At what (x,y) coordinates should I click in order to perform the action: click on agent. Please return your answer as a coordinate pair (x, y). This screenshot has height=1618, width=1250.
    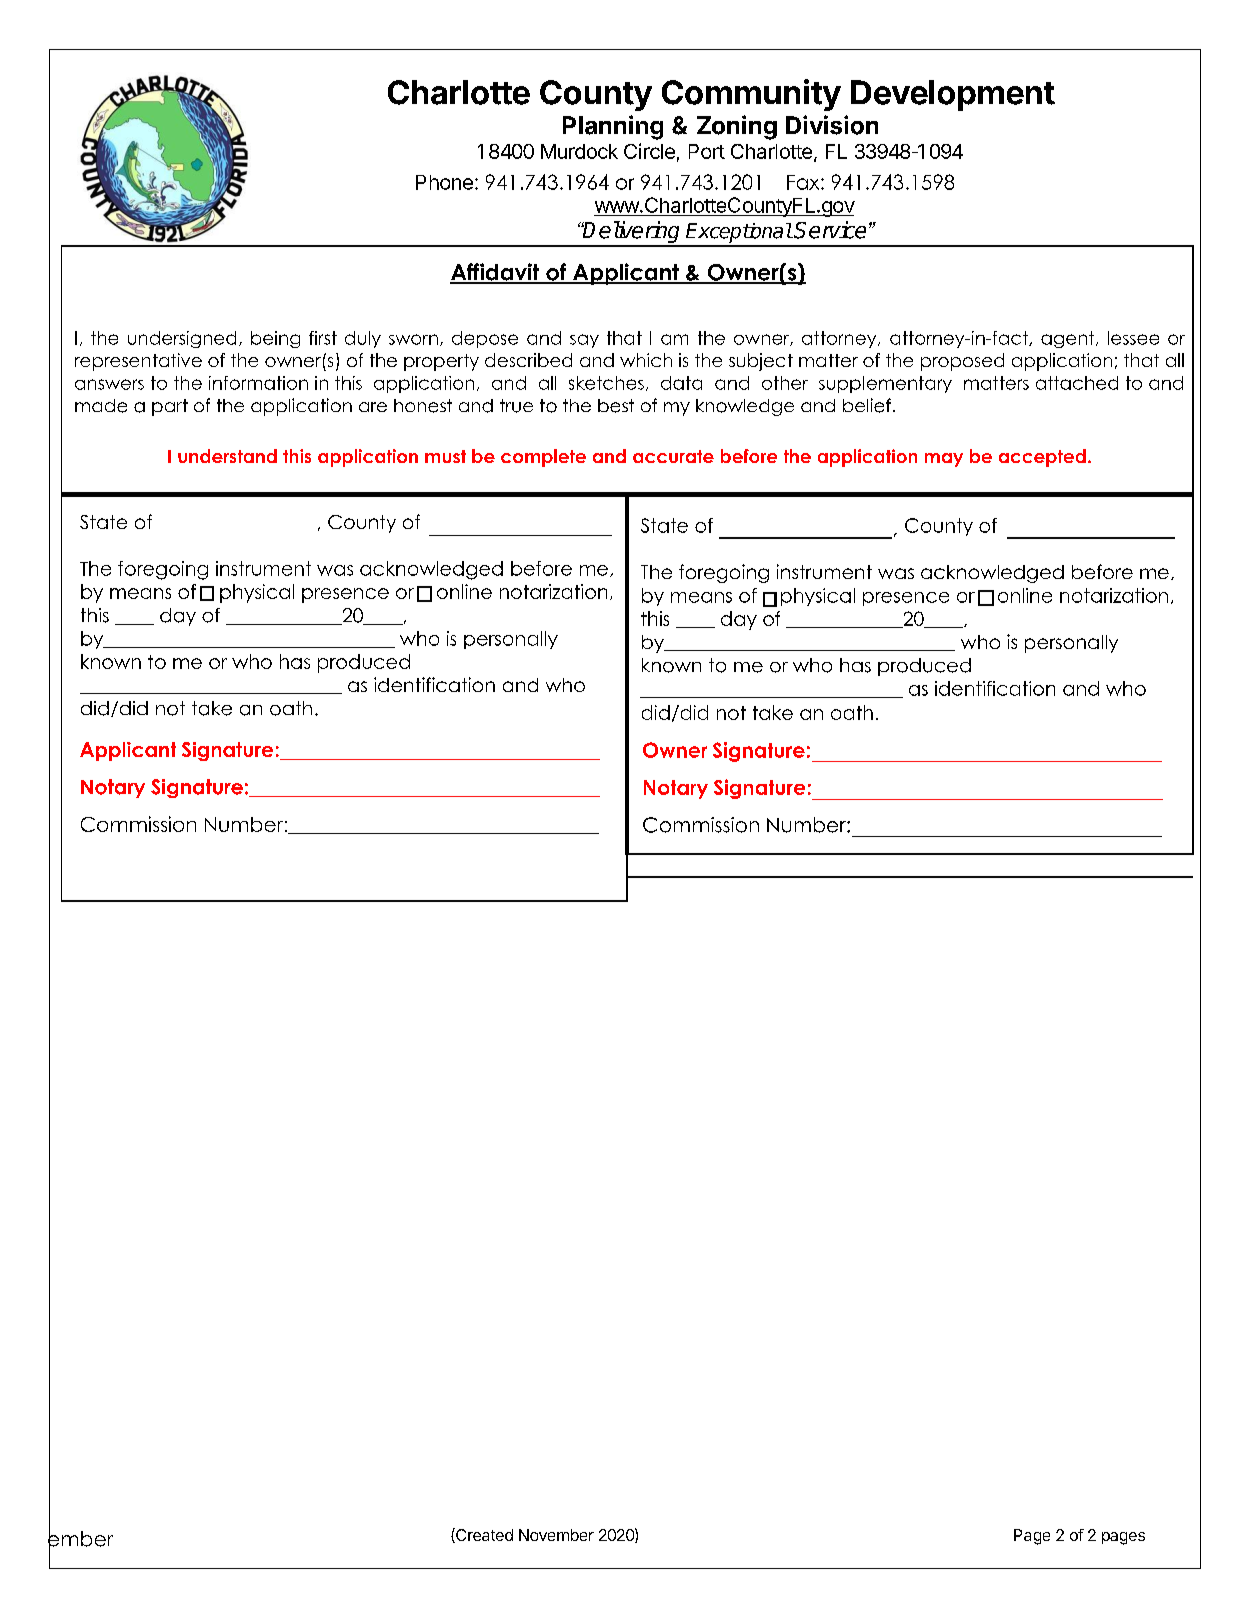
    Looking at the image, I should click on (1069, 339).
